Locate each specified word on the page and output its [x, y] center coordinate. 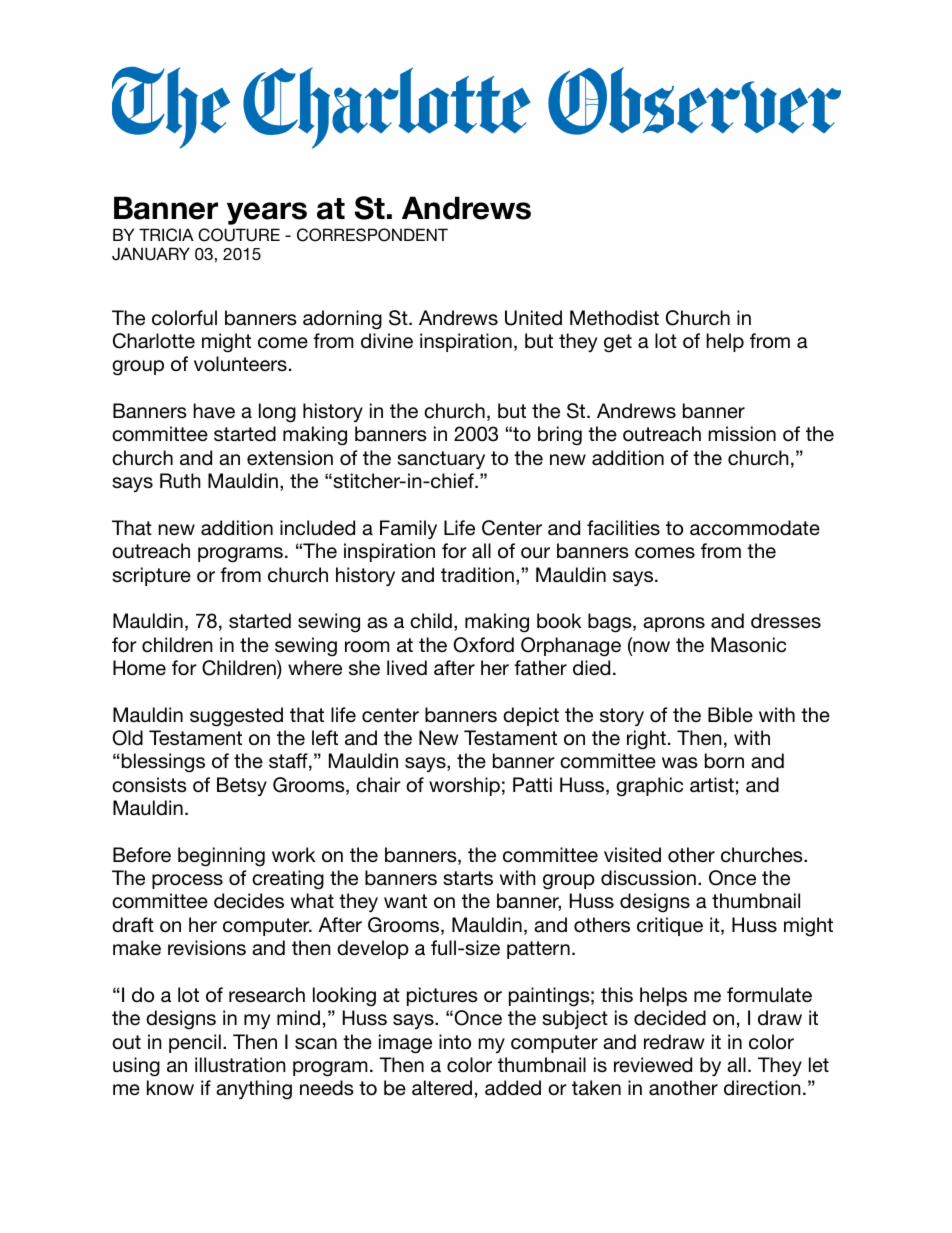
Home [139, 668]
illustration [240, 1065]
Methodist [614, 317]
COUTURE [239, 235]
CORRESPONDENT [372, 235]
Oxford [483, 645]
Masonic [748, 645]
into [455, 1041]
